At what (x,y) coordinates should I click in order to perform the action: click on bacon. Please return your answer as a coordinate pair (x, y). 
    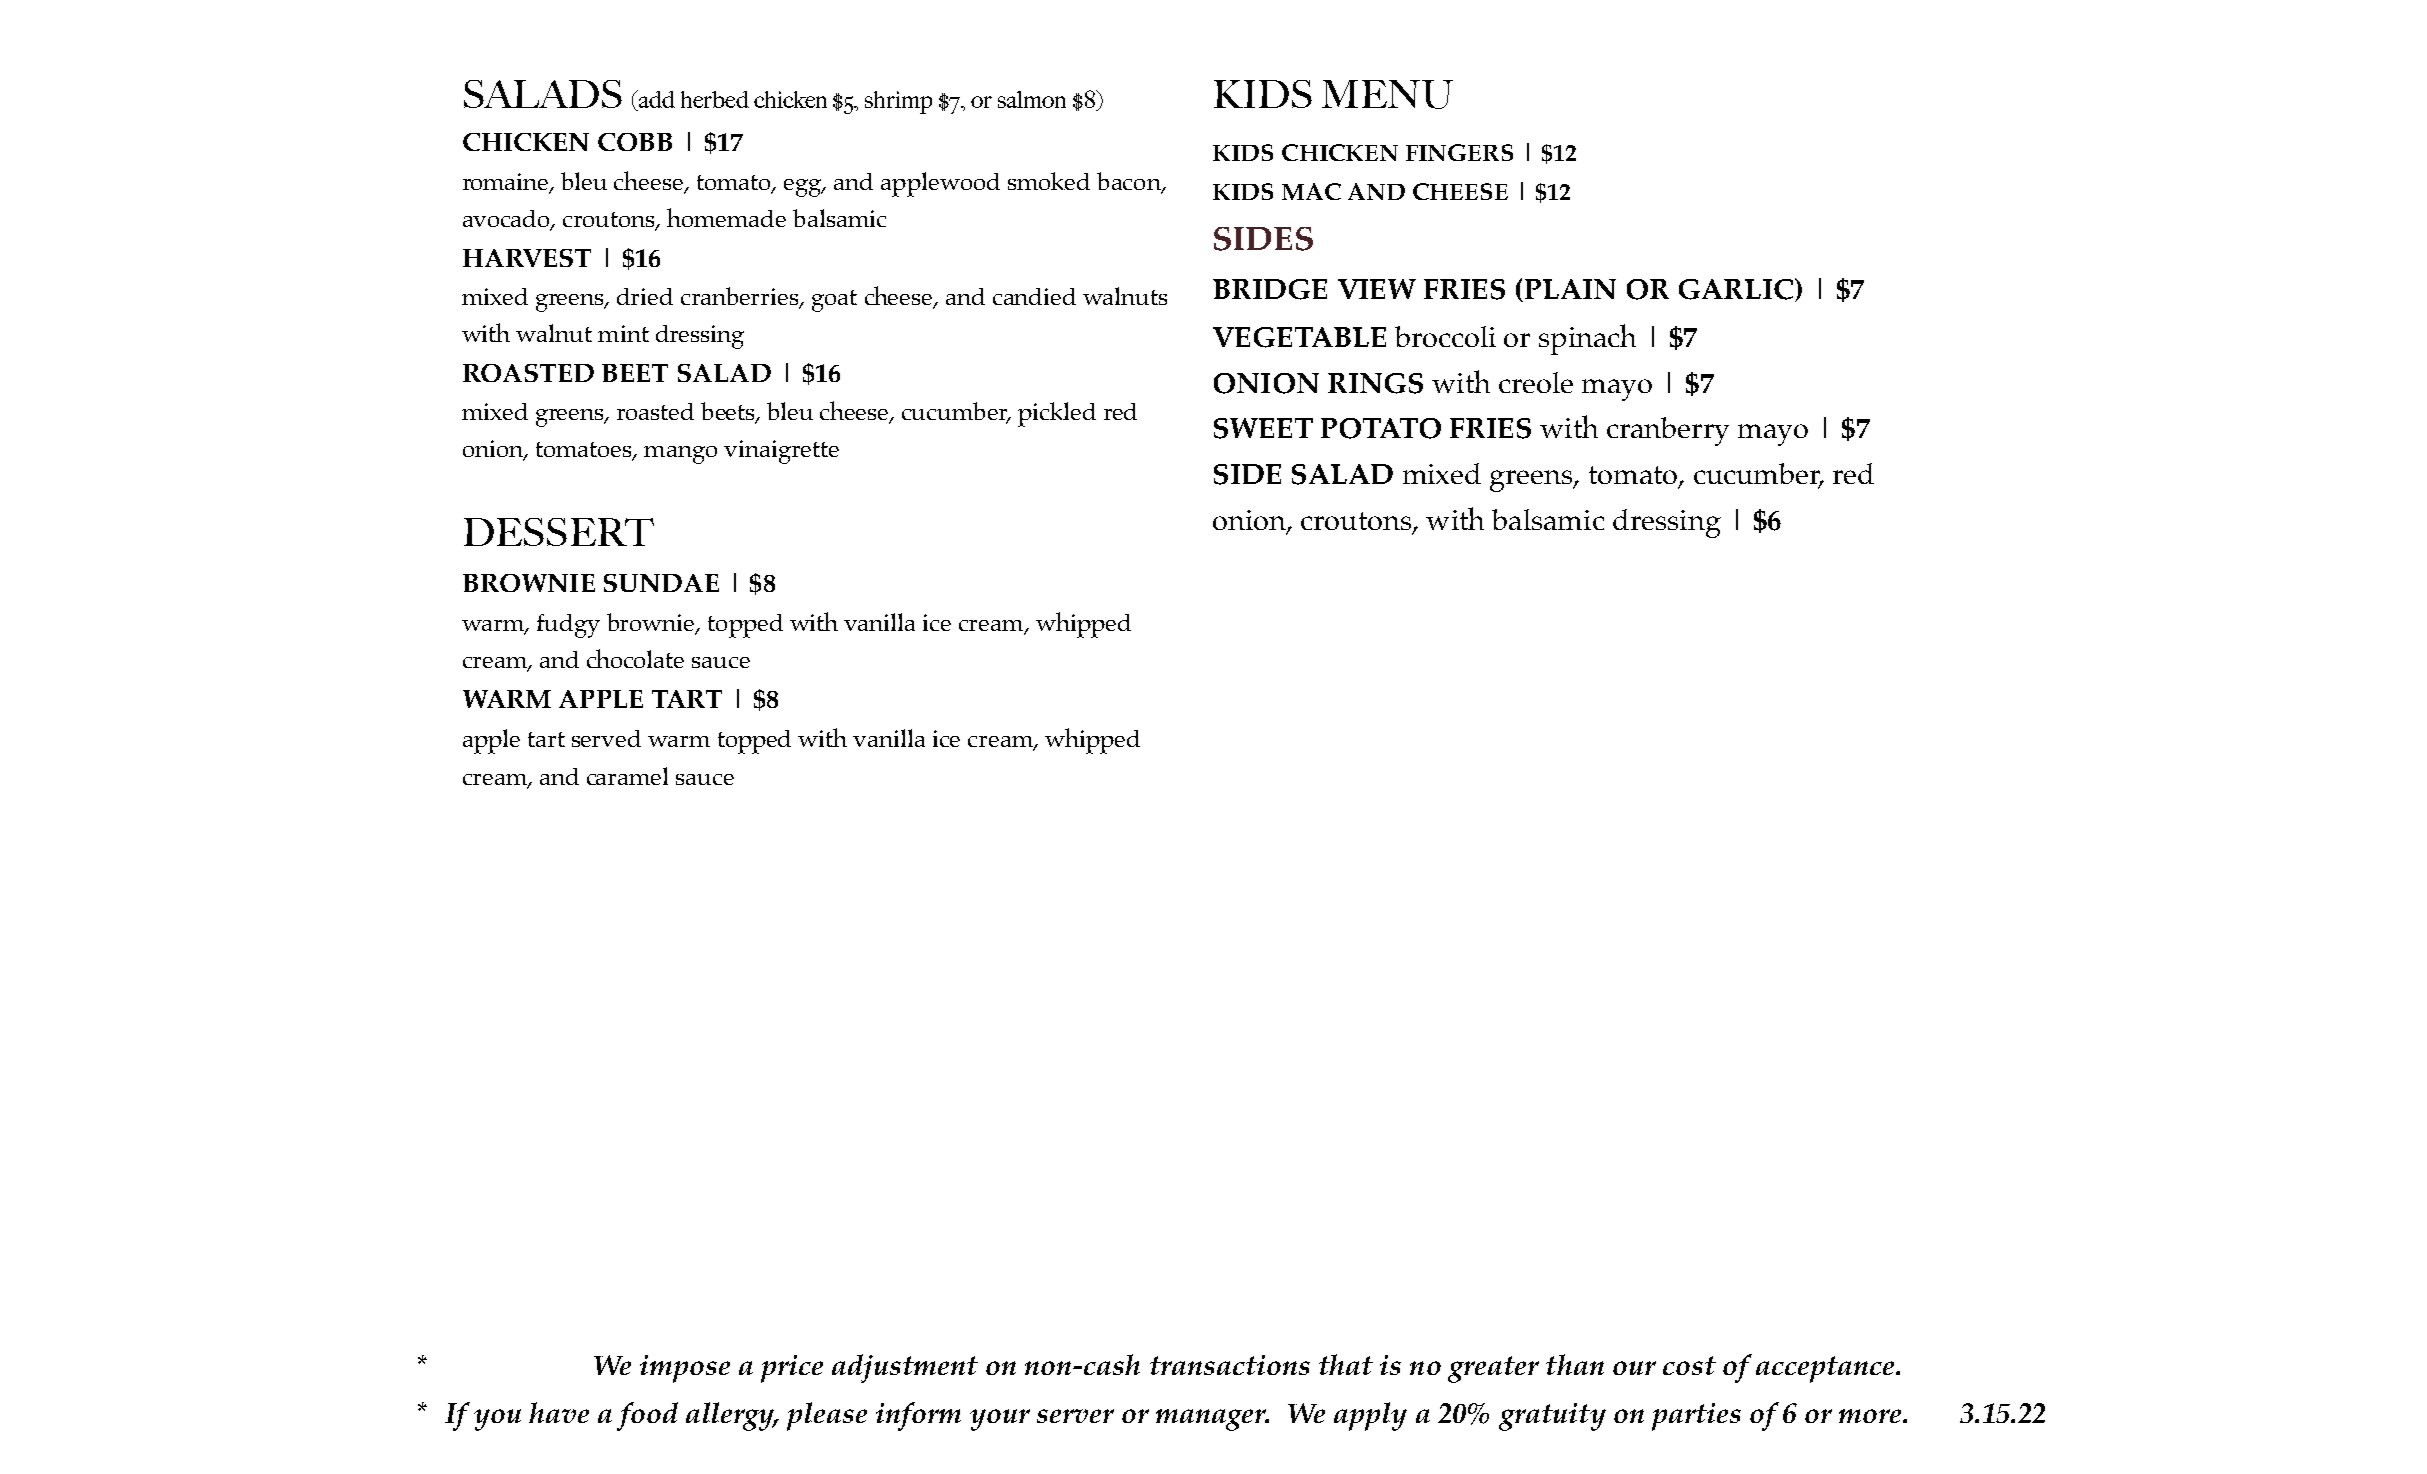
    Looking at the image, I should click on (1130, 182).
